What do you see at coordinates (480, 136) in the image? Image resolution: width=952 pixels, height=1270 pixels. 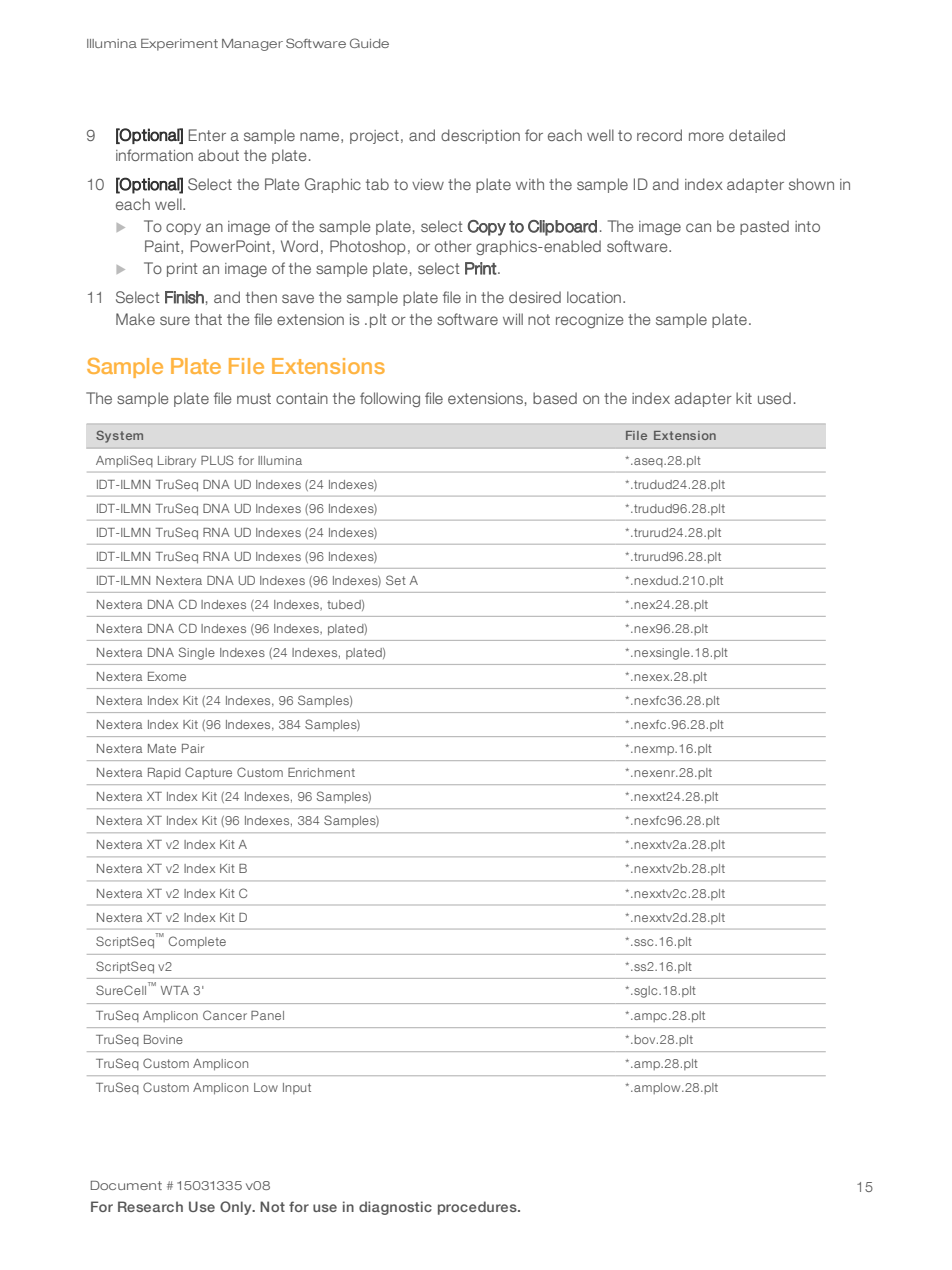 I see `description` at bounding box center [480, 136].
